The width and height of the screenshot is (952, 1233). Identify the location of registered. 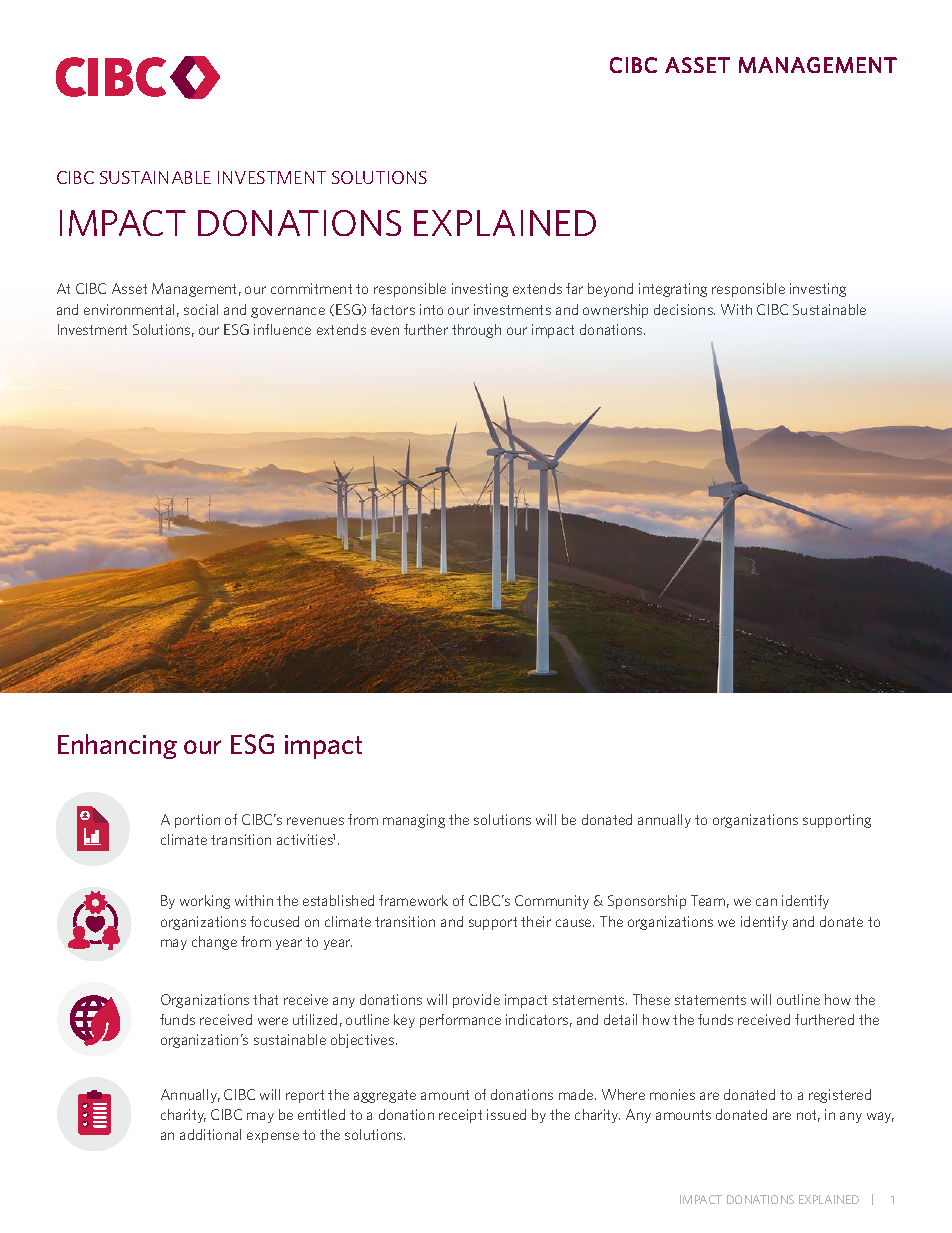
(840, 1096).
